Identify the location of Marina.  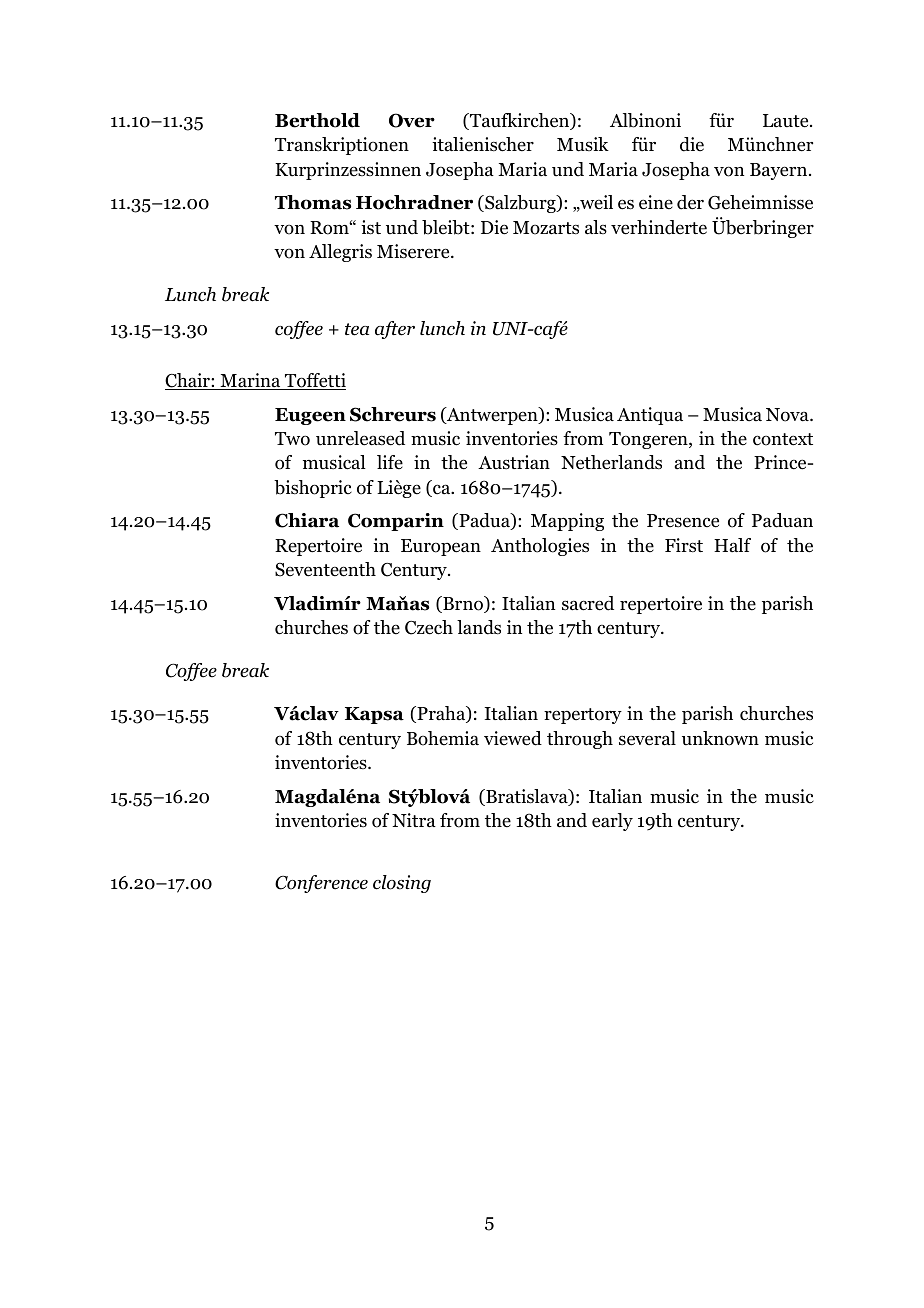
(250, 381).
